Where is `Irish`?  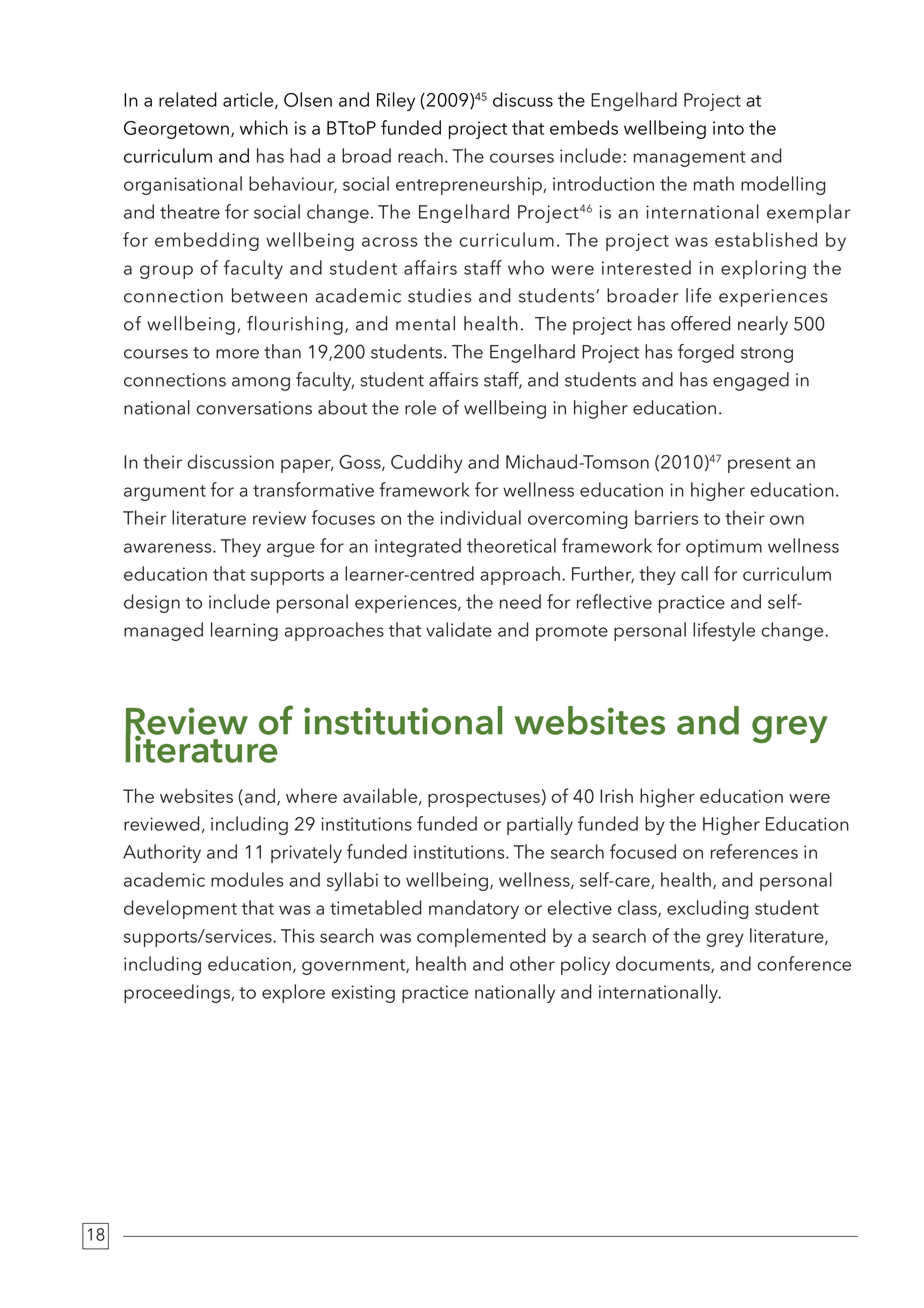
Irish is located at coordinates (616, 795).
